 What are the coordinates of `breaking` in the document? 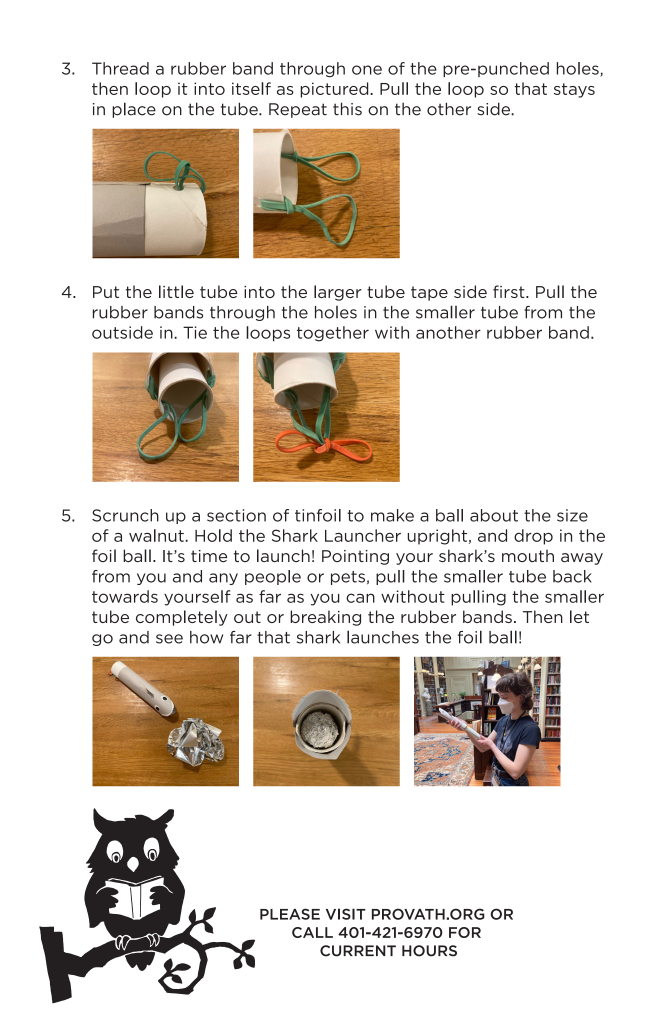 It's located at (325, 618).
